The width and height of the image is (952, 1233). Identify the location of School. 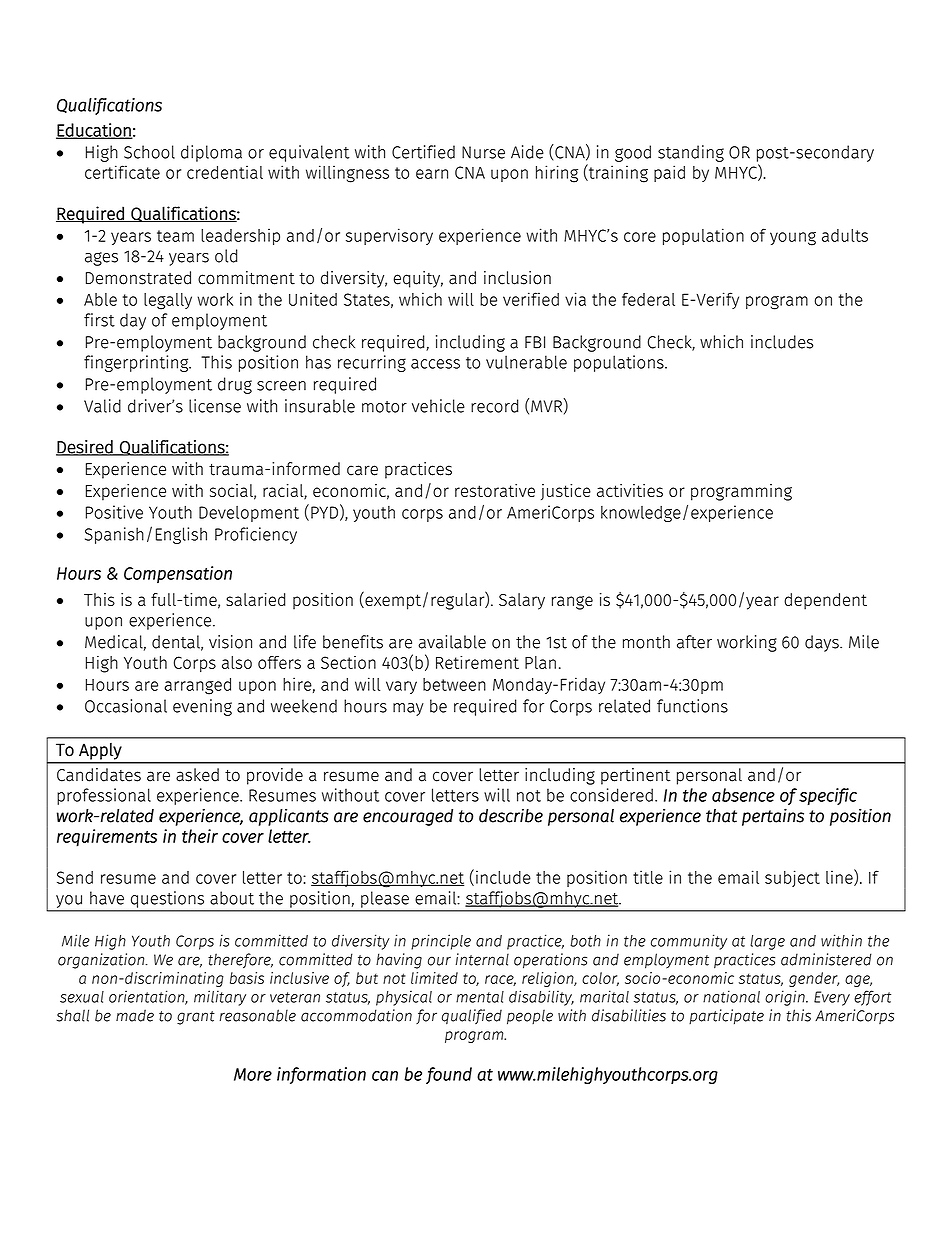
(149, 152).
